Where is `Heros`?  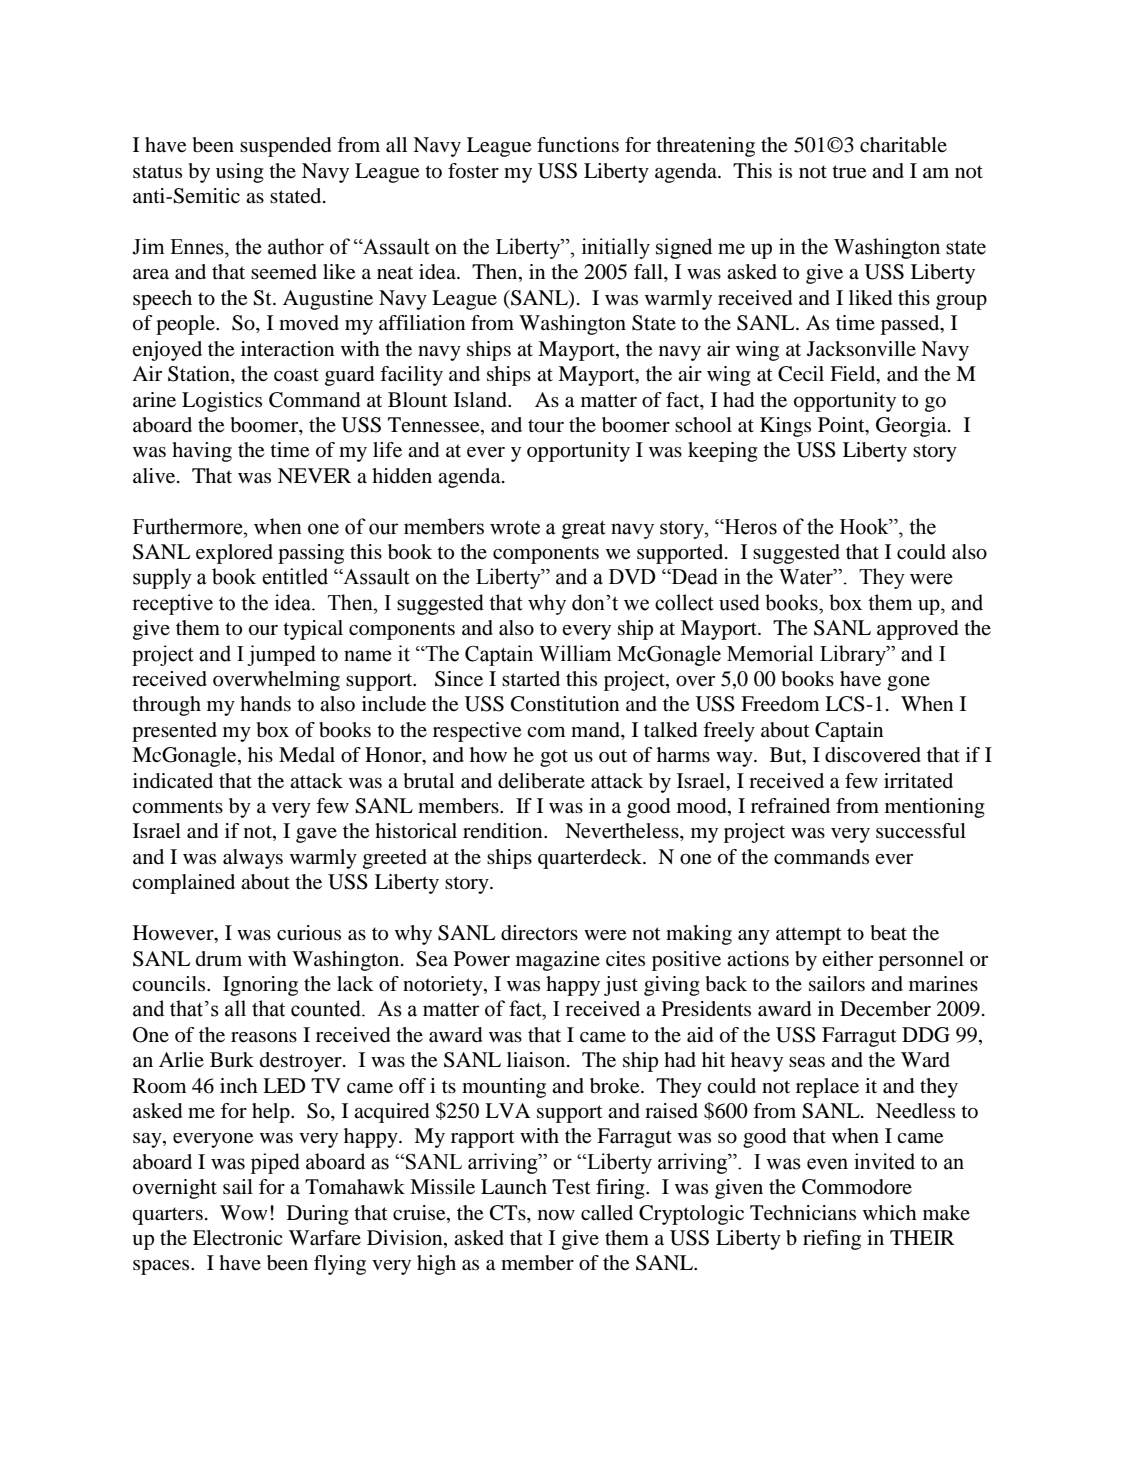 Heros is located at coordinates (750, 527).
